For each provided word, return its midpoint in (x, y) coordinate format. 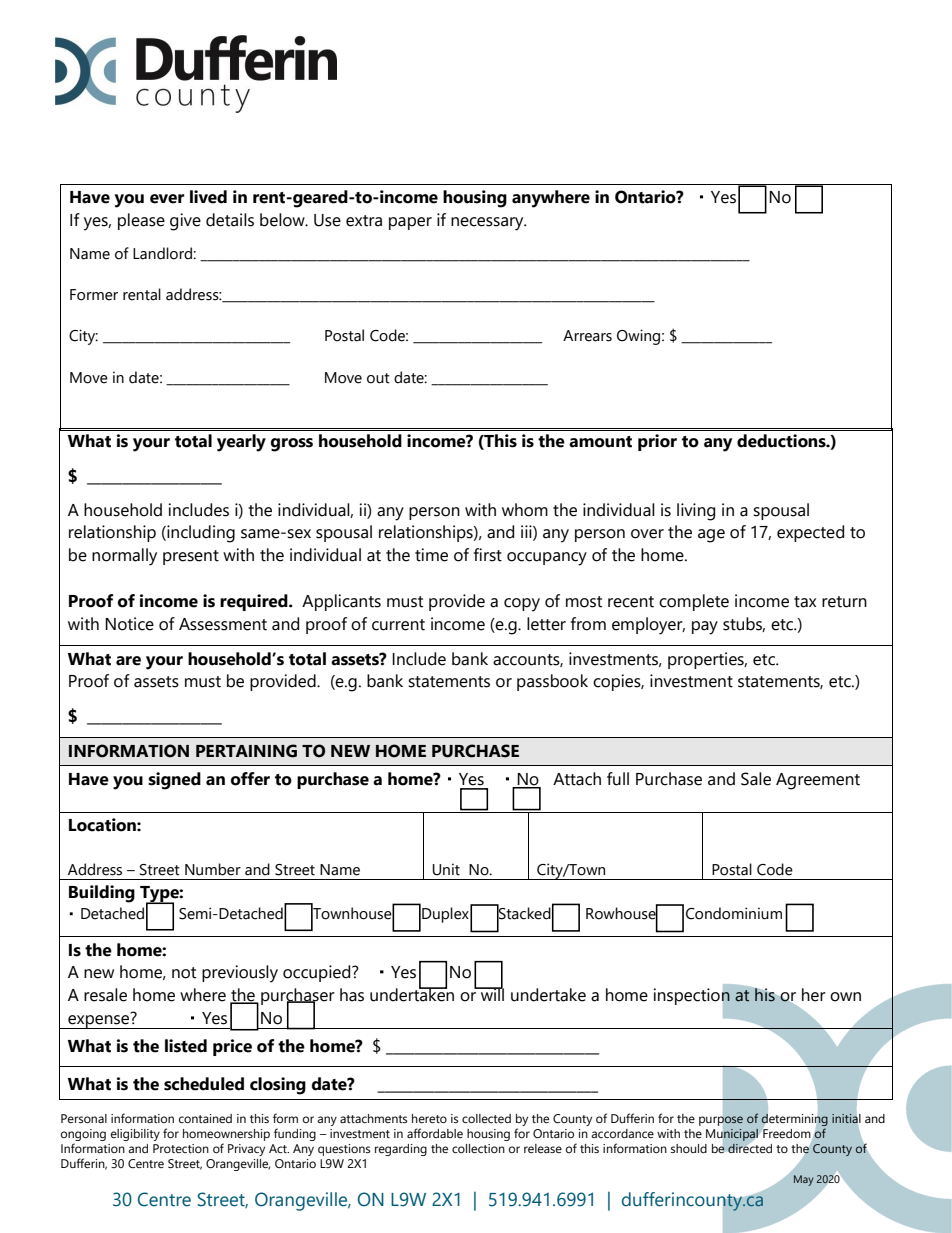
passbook (552, 682)
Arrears (587, 336)
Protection (181, 1148)
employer (648, 626)
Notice (129, 624)
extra (364, 221)
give (185, 222)
